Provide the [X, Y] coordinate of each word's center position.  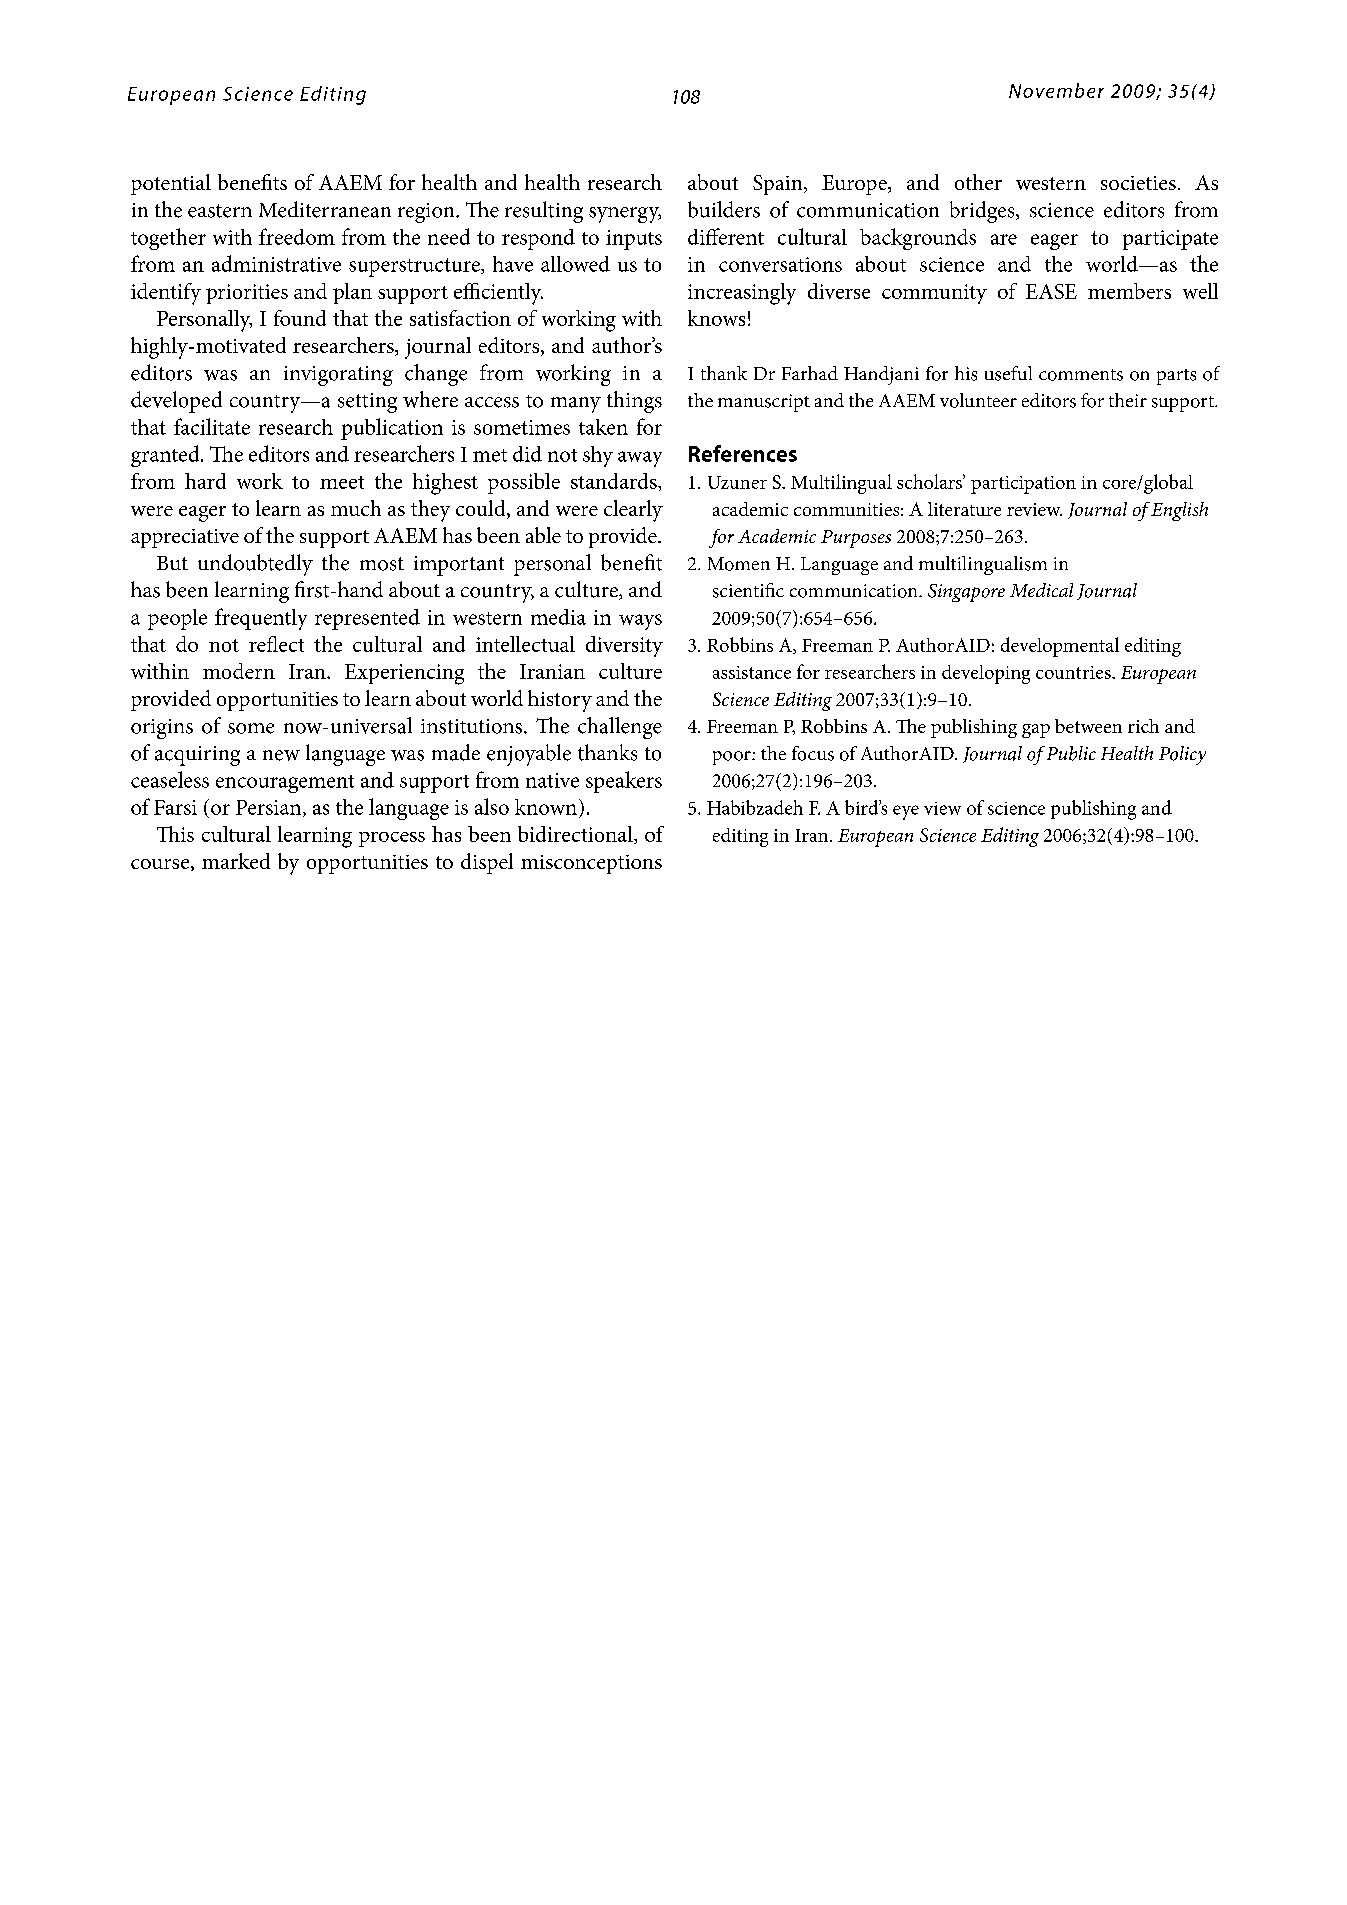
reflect [276, 644]
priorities [247, 294]
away [640, 459]
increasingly [742, 294]
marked [236, 861]
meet [342, 482]
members [1129, 291]
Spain [779, 185]
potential [171, 184]
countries [1074, 672]
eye [906, 812]
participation [1023, 485]
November [1056, 90]
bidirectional [576, 835]
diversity [624, 646]
